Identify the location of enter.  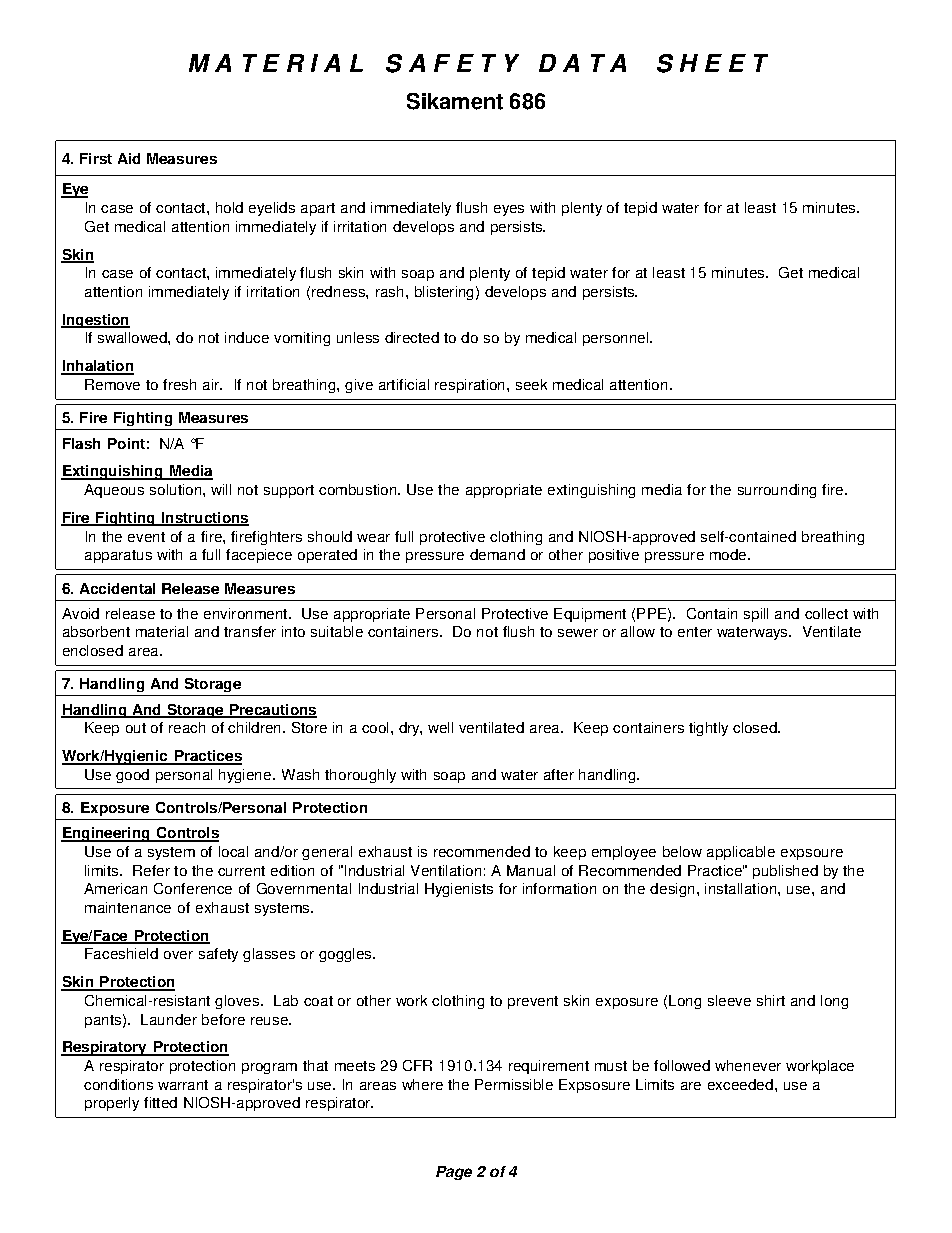
(695, 632).
